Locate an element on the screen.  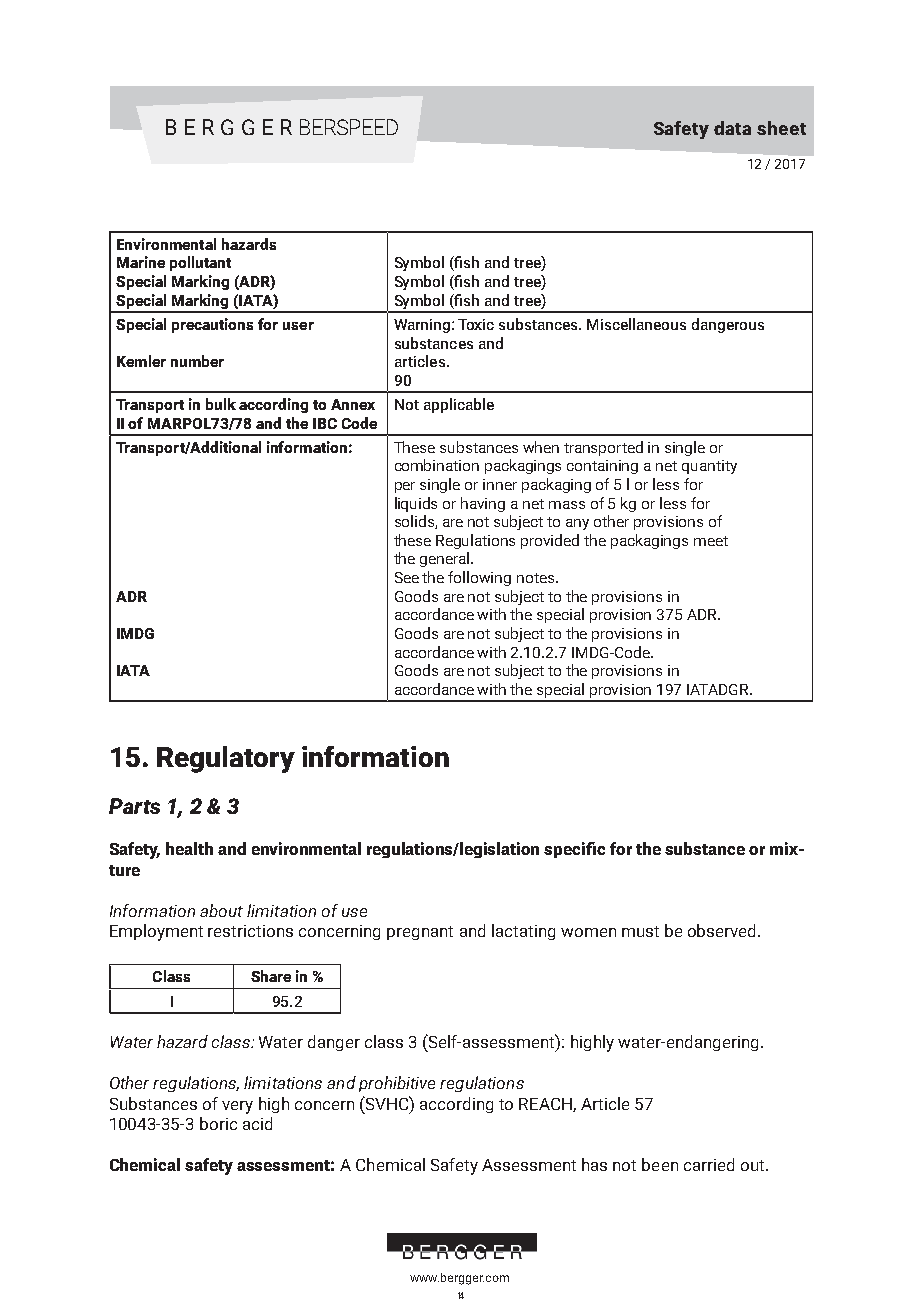
specific is located at coordinates (574, 850).
